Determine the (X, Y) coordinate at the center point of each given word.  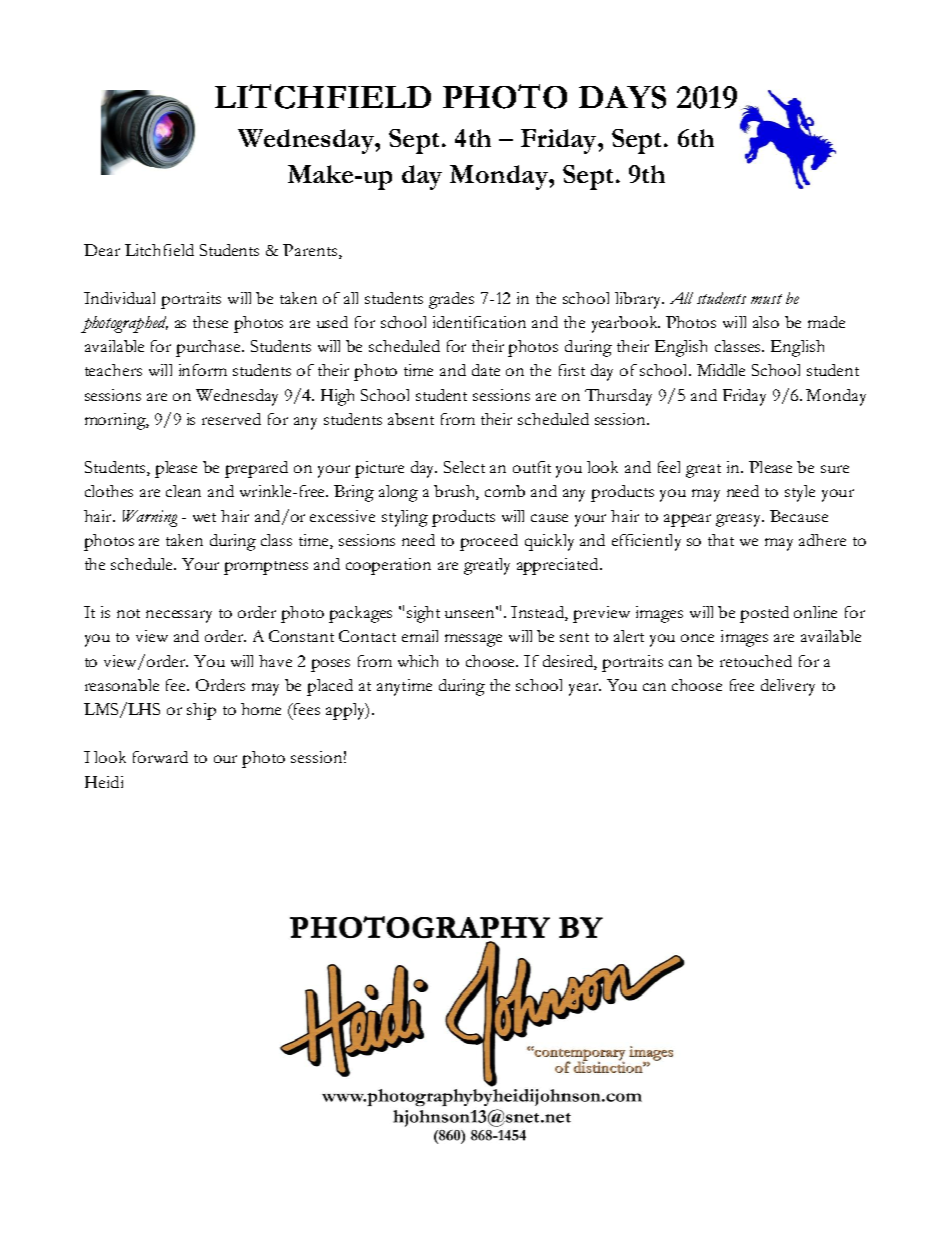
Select (464, 467)
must (766, 299)
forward (160, 757)
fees (306, 709)
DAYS (622, 97)
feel (669, 467)
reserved (231, 419)
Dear (102, 250)
